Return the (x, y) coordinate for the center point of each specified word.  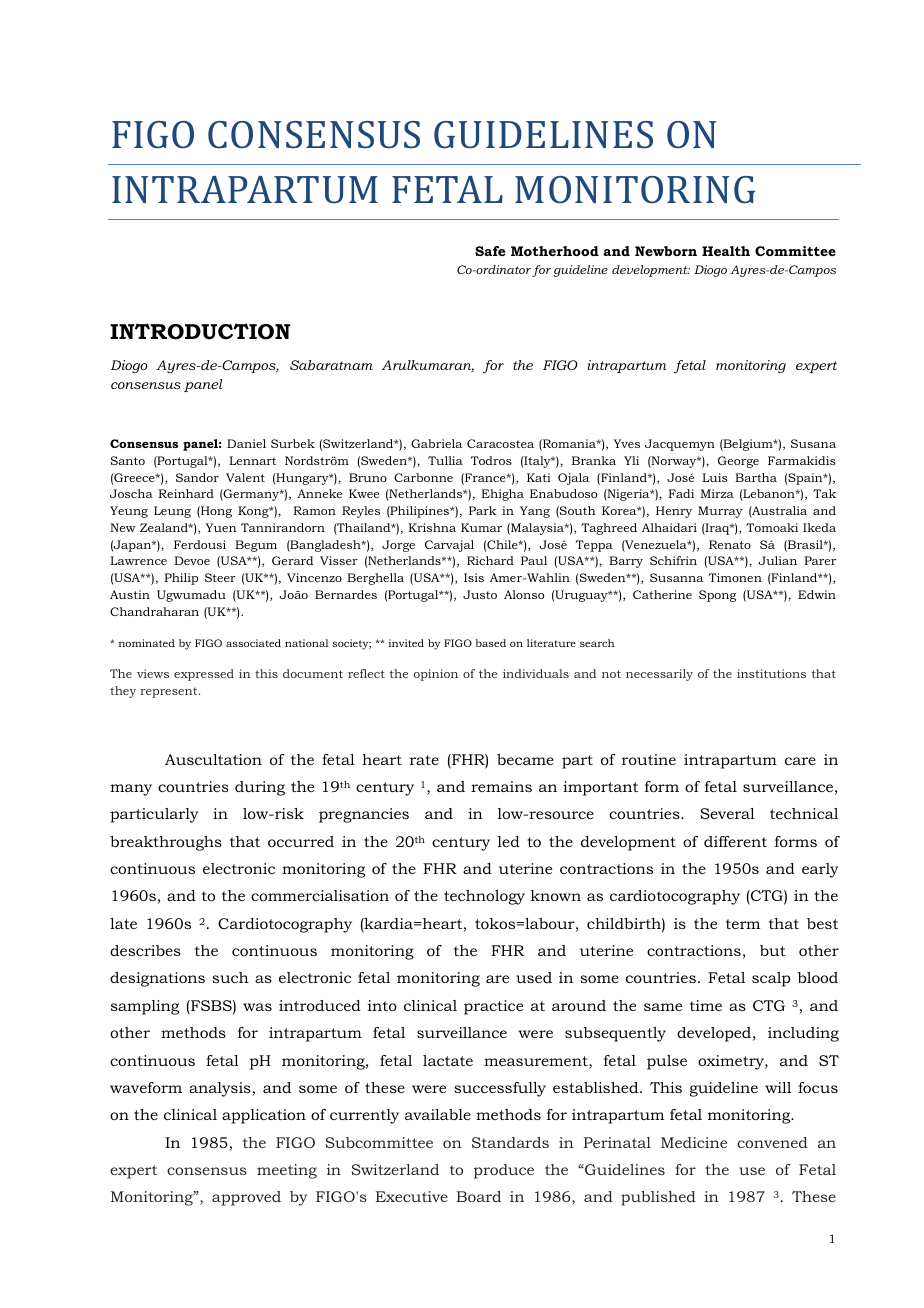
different (735, 841)
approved (246, 1198)
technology (484, 897)
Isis (474, 577)
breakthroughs (166, 843)
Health (726, 251)
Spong (717, 596)
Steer (220, 577)
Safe (490, 251)
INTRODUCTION (200, 331)
